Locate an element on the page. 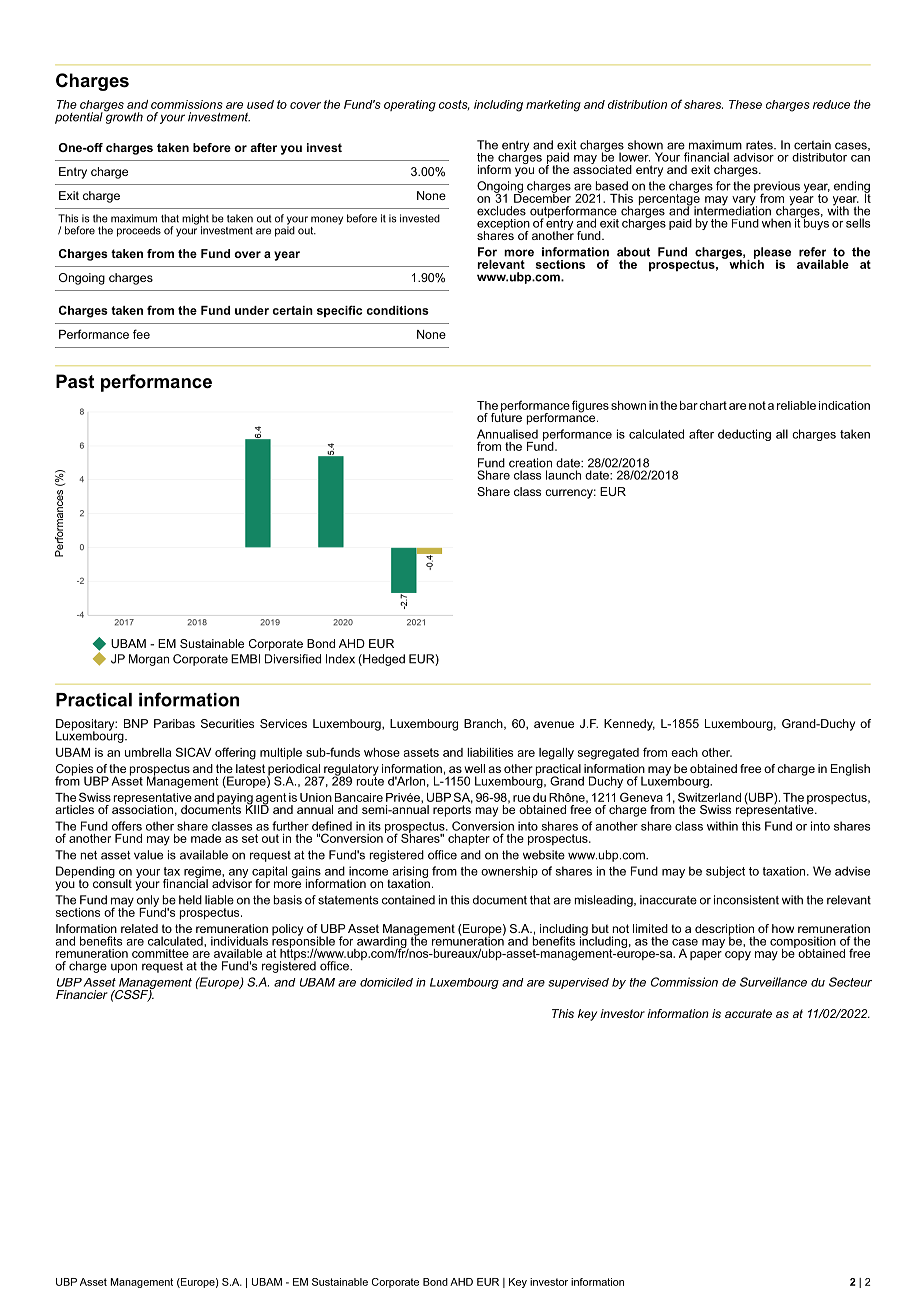  Morgan is located at coordinates (149, 660).
